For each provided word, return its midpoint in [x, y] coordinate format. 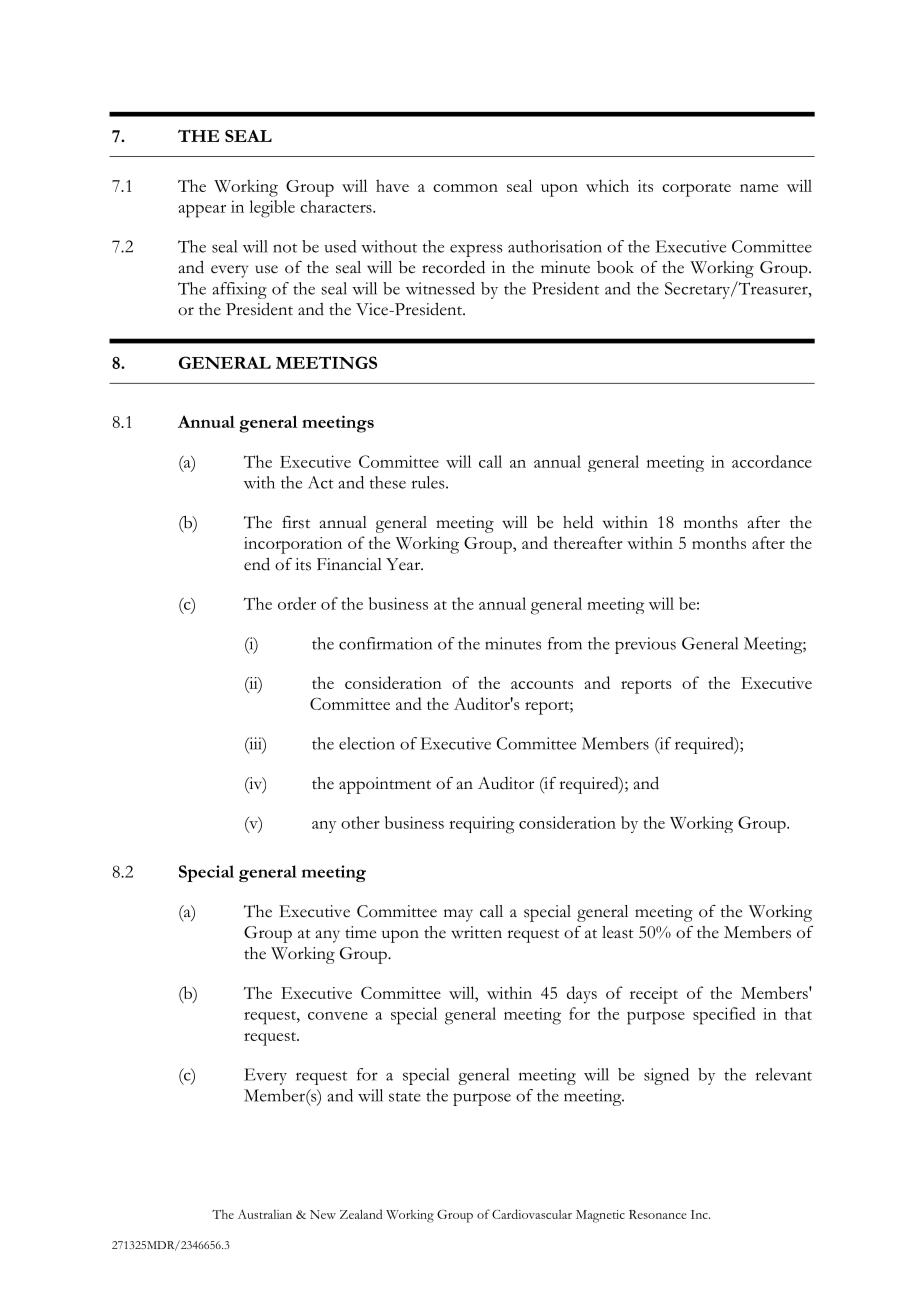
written [476, 932]
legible [272, 209]
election [367, 743]
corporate [696, 190]
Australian [265, 1214]
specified [724, 1016]
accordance [772, 461]
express [476, 250]
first [296, 522]
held [578, 522]
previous [645, 645]
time [360, 932]
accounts [542, 684]
